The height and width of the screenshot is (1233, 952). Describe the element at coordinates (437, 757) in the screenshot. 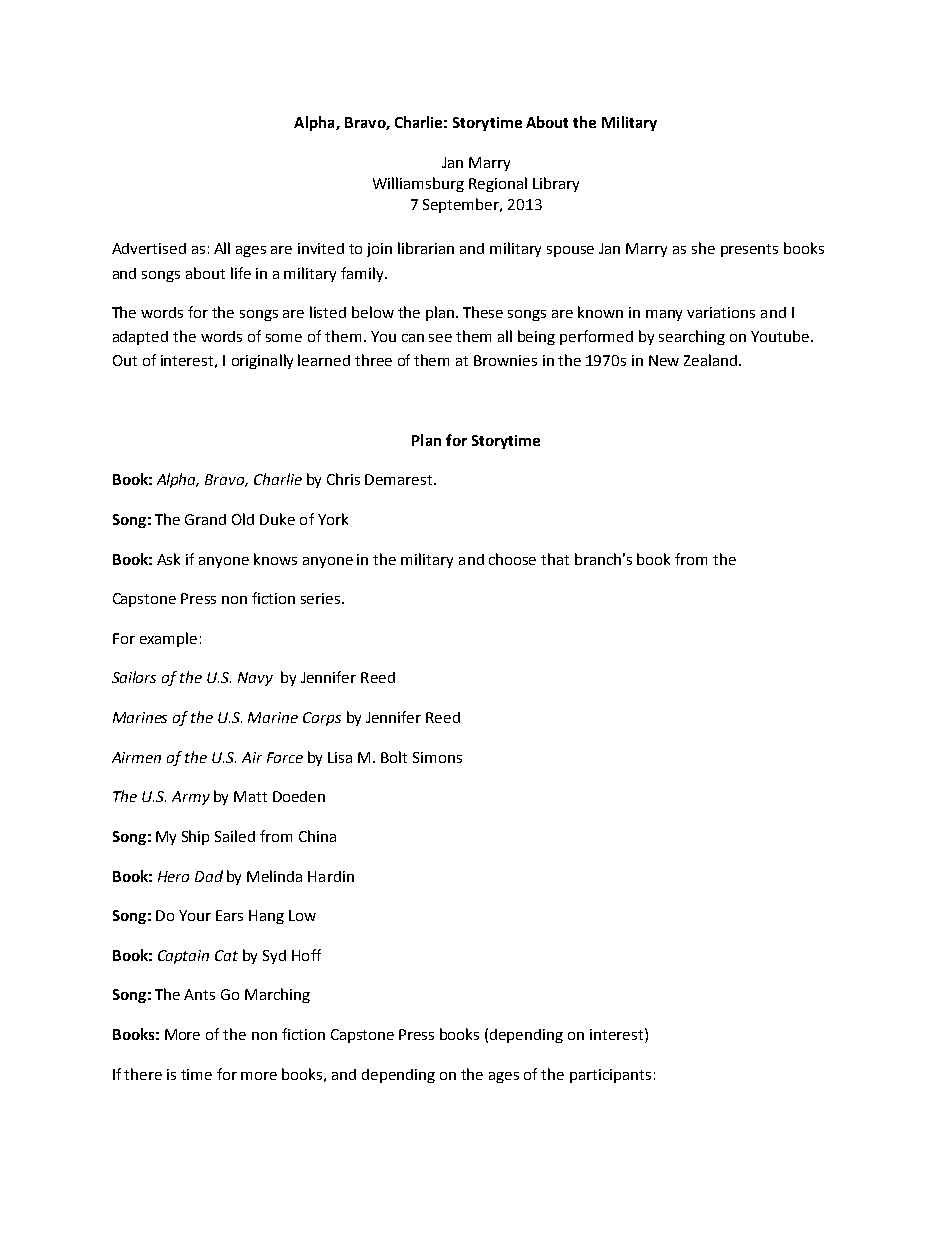

I see `Simons` at that location.
